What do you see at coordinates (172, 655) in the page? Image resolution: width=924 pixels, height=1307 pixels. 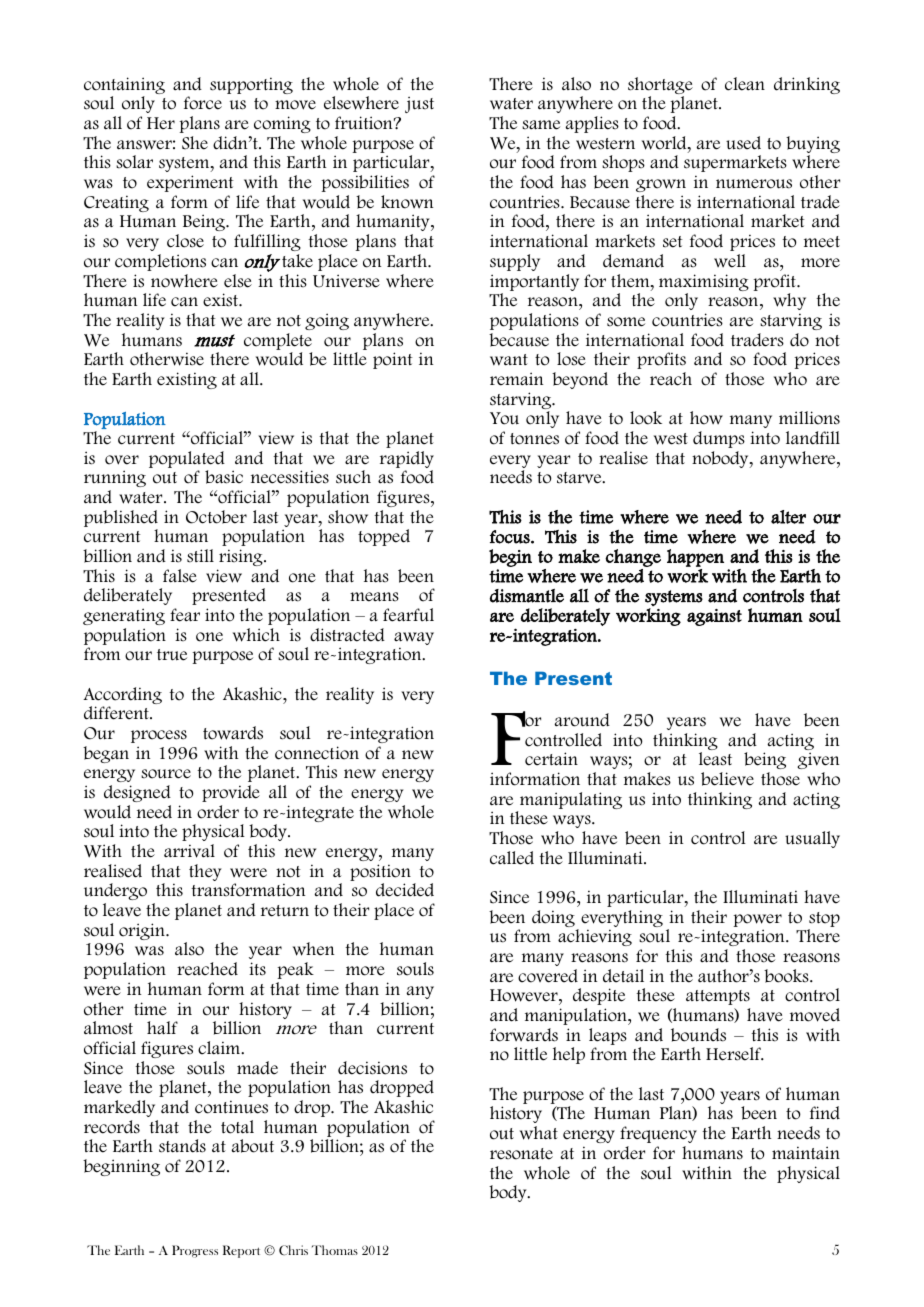 I see `true` at bounding box center [172, 655].
